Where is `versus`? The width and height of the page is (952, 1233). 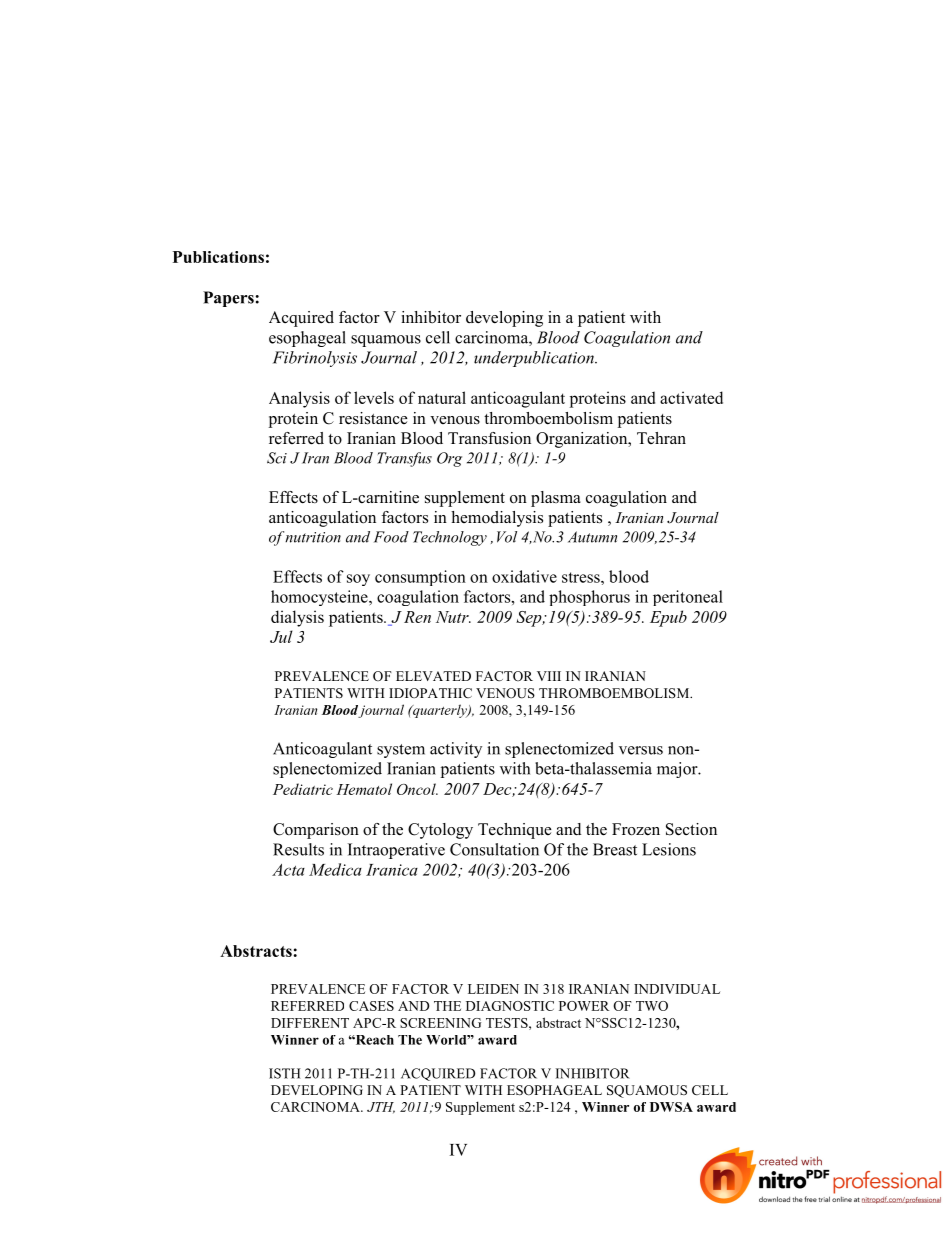
versus is located at coordinates (641, 750).
